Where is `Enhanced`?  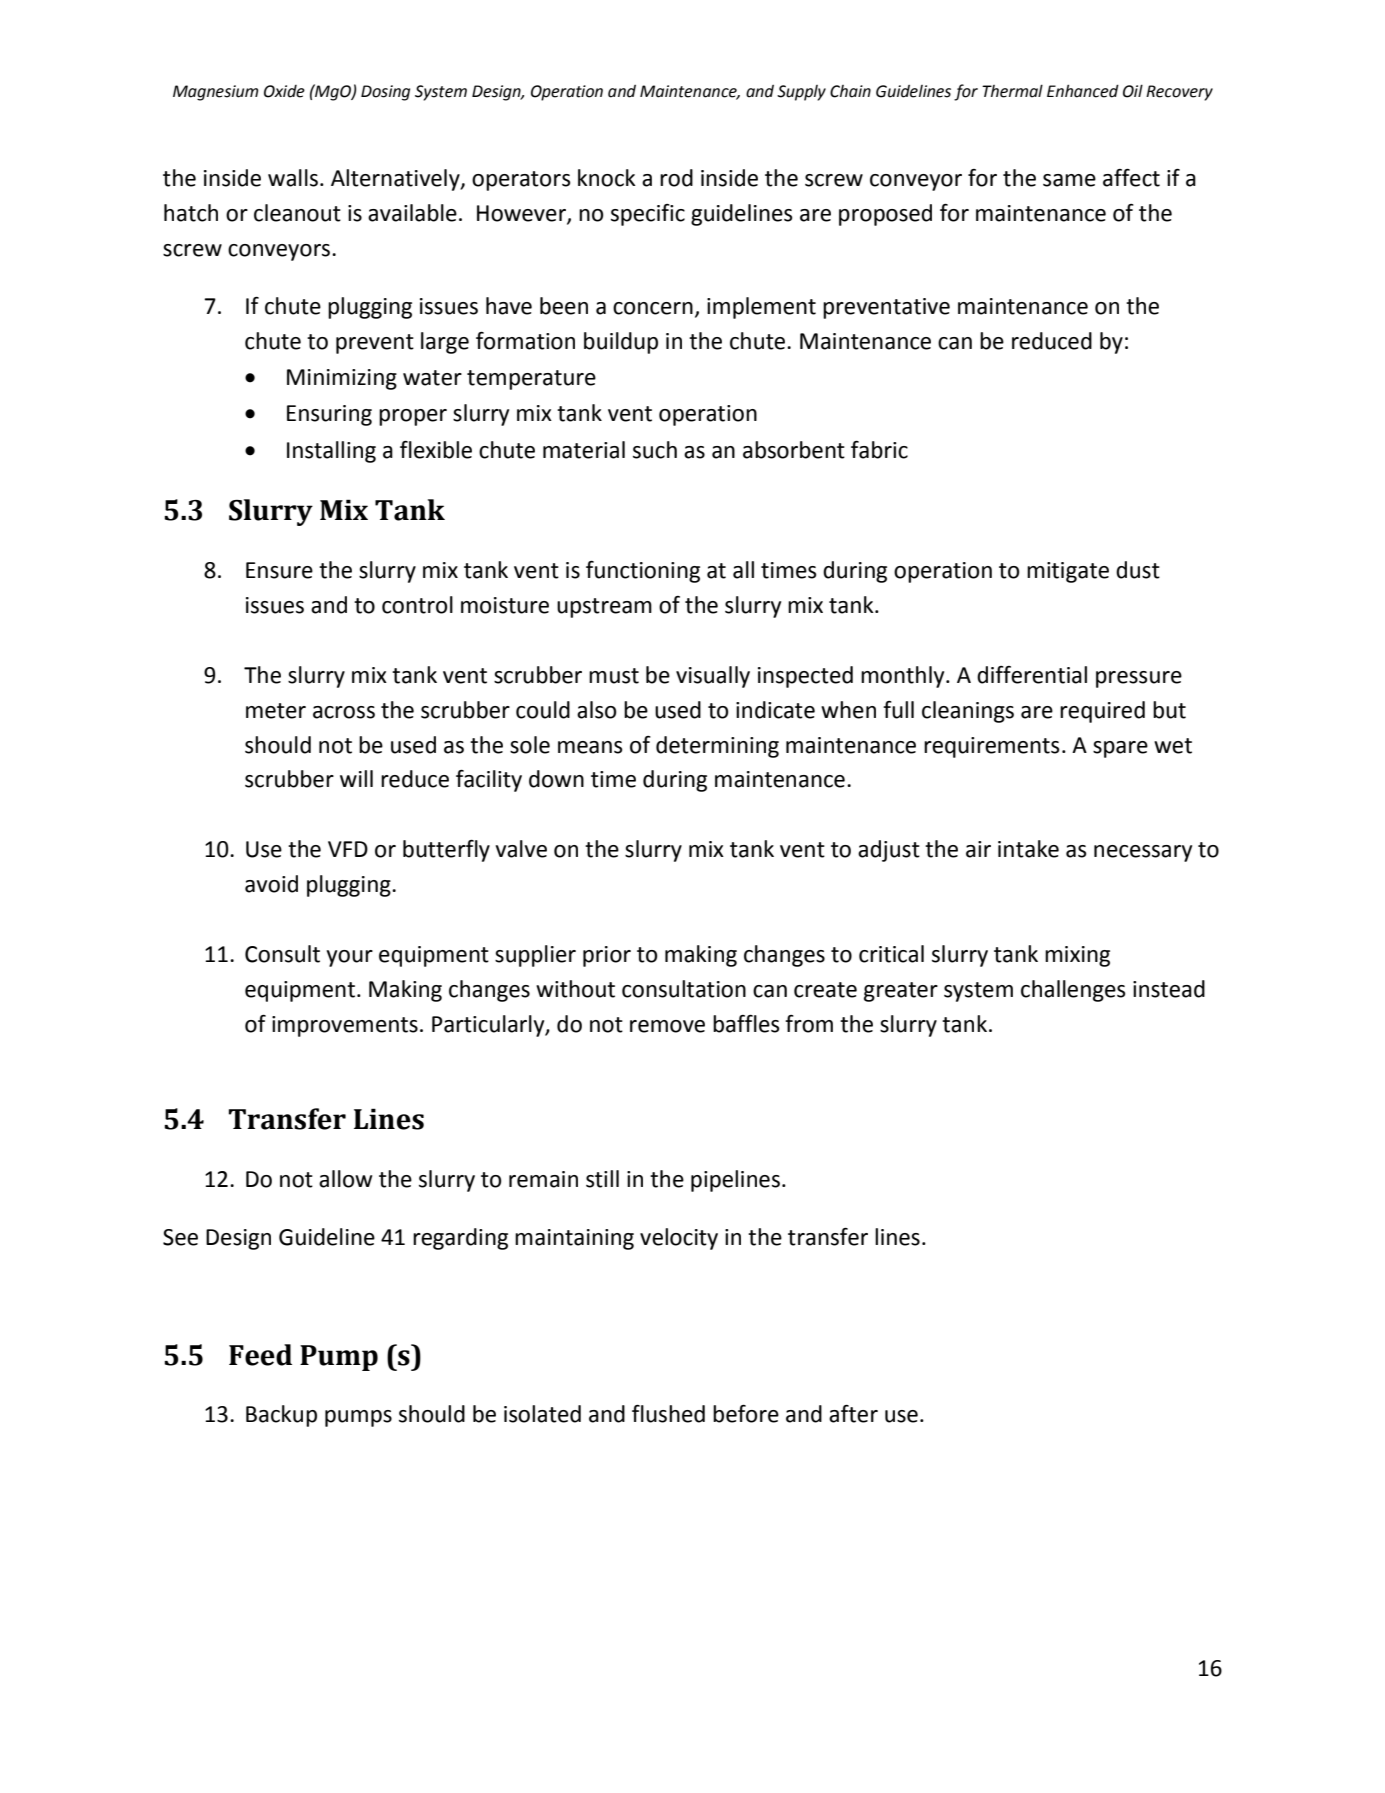 Enhanced is located at coordinates (1083, 91).
